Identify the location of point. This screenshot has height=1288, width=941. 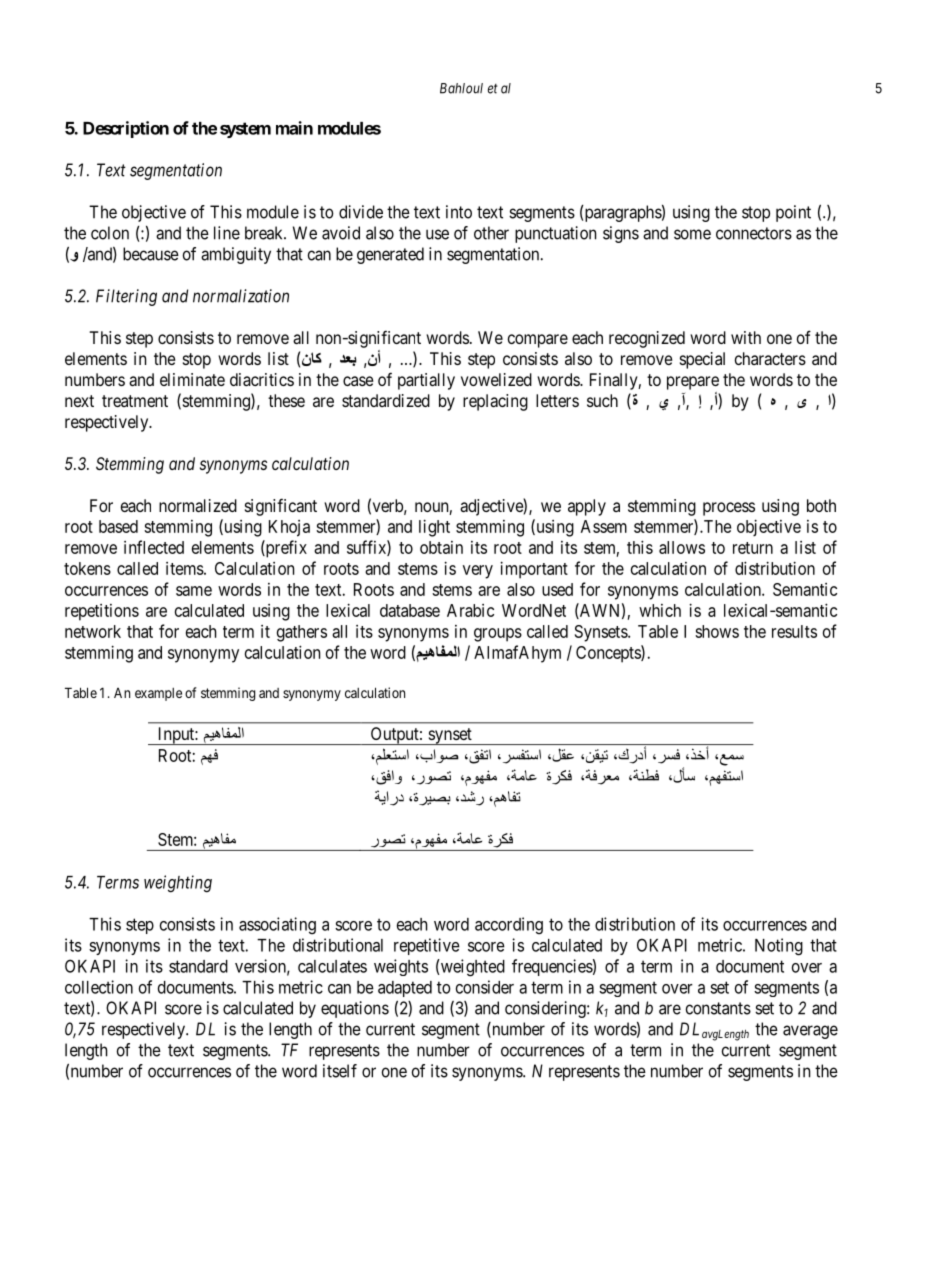
(793, 213).
